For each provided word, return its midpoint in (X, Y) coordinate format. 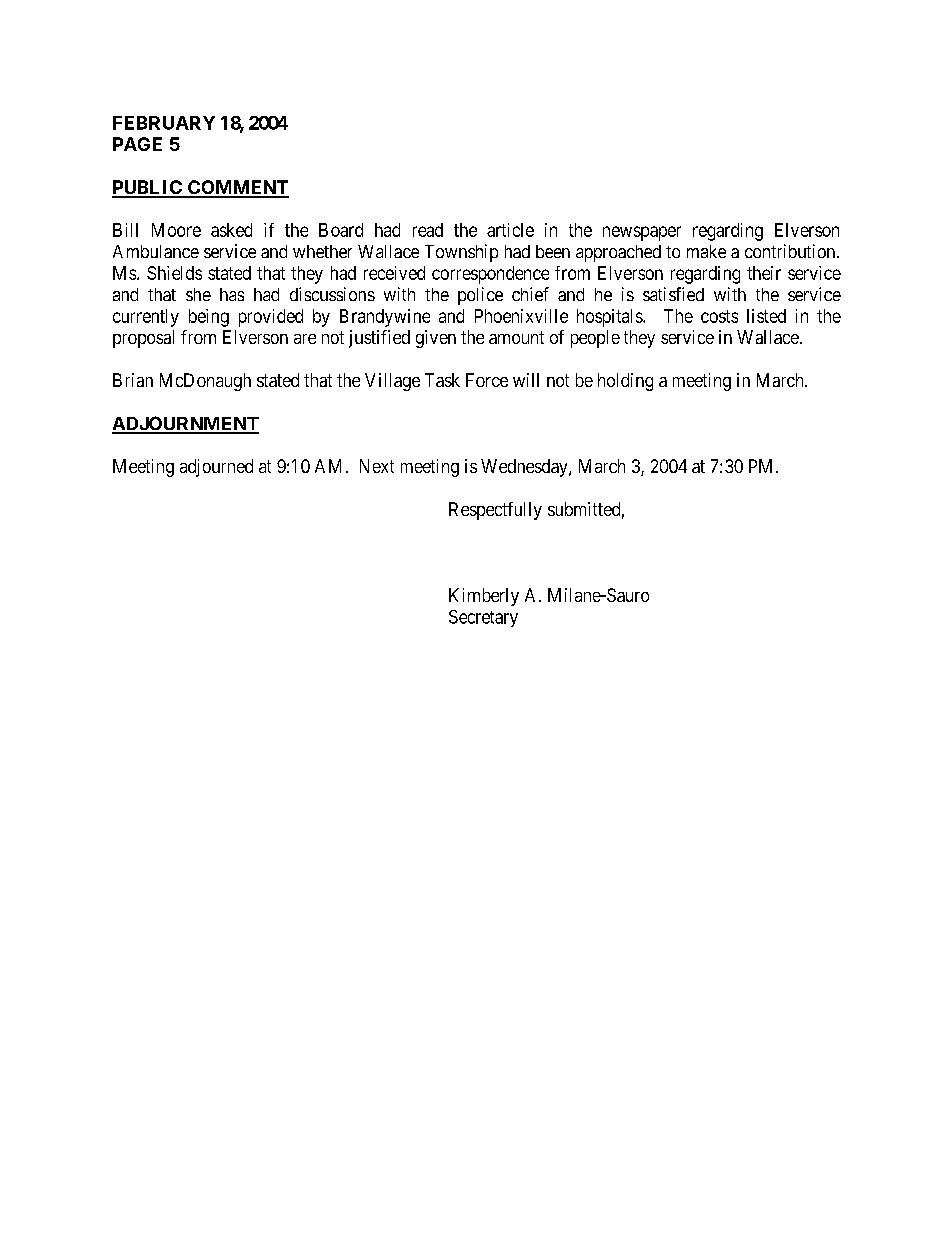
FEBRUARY (164, 123)
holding (625, 382)
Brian (133, 380)
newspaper (642, 233)
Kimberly (484, 597)
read (428, 230)
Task (442, 380)
